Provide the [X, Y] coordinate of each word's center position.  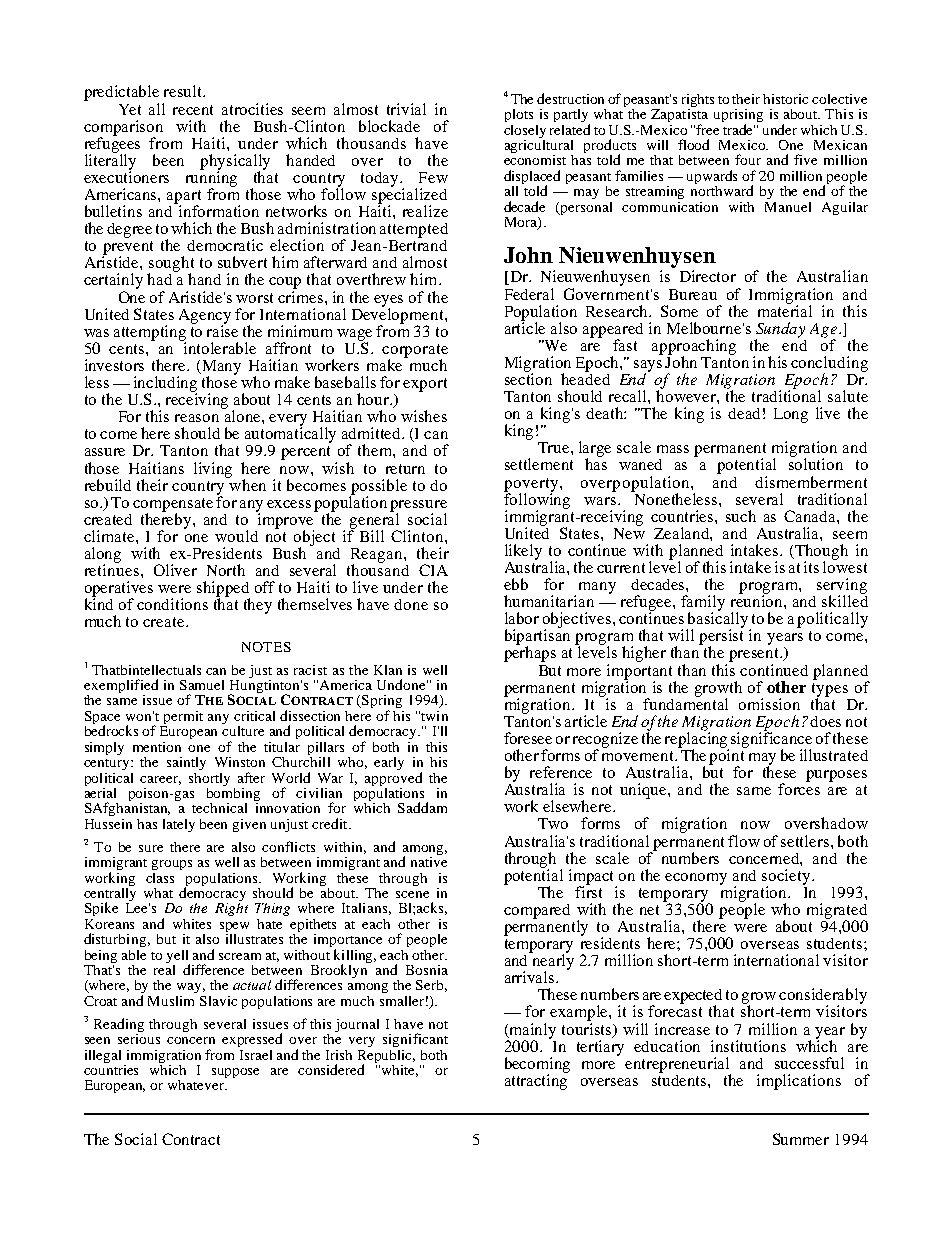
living [213, 470]
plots [519, 115]
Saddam [422, 807]
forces [799, 788]
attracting [536, 1081]
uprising [738, 117]
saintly [186, 763]
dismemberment [811, 482]
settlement [539, 464]
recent [193, 110]
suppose [235, 1073]
